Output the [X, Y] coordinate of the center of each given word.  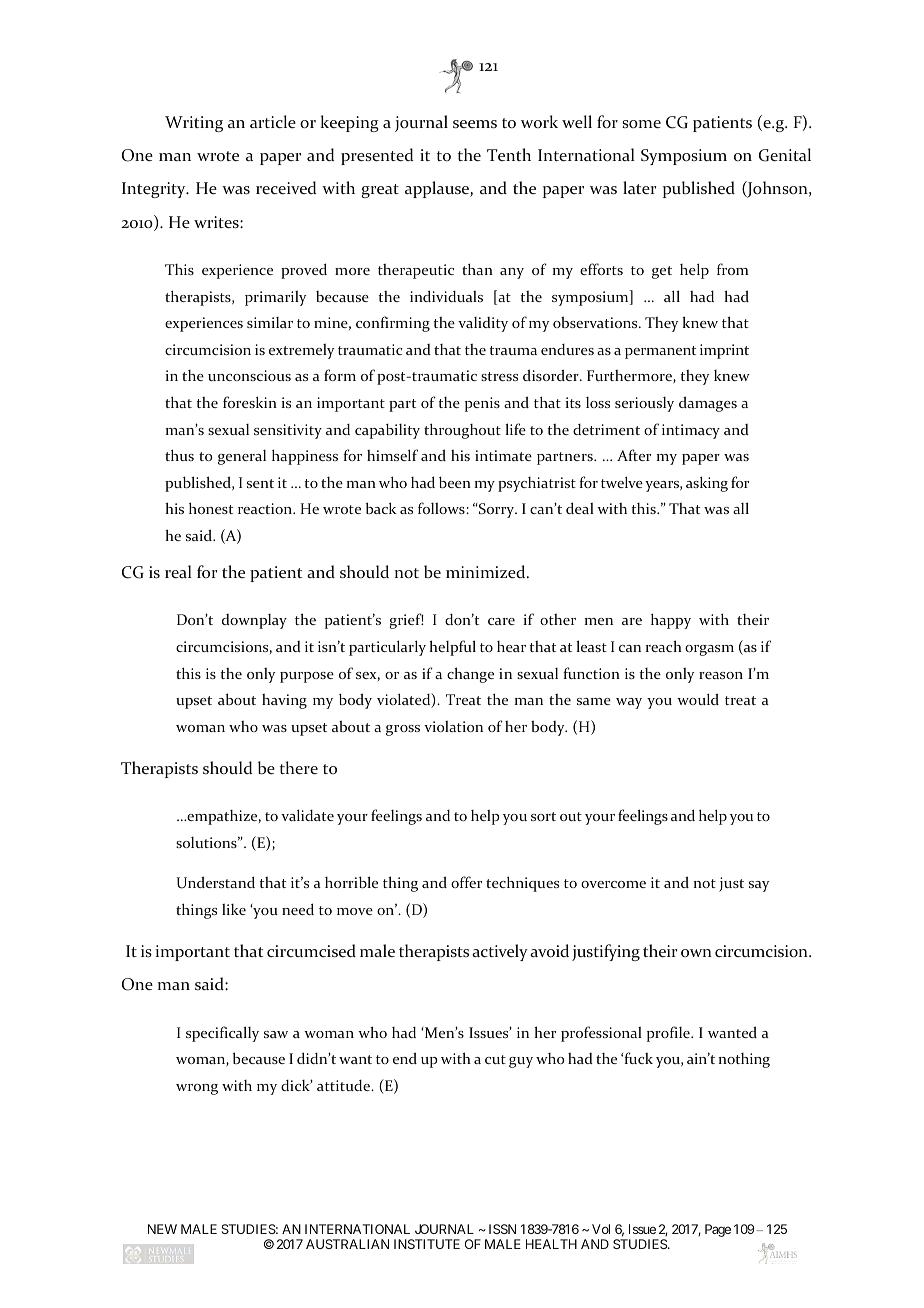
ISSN [502, 1229]
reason [721, 675]
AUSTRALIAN [347, 1244]
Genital [785, 155]
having [284, 701]
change [470, 675]
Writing [194, 124]
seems [475, 124]
